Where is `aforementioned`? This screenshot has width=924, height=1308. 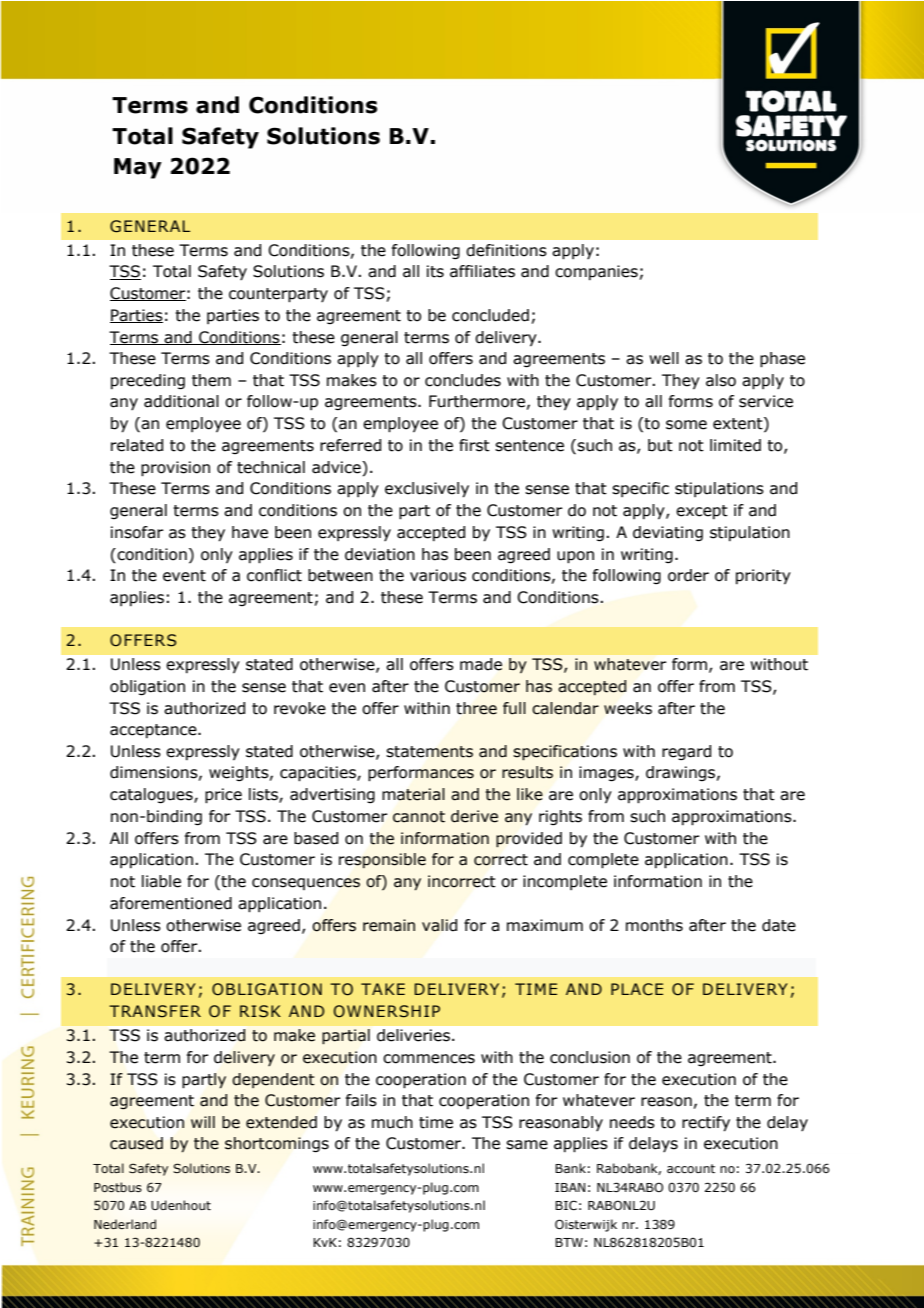
aforementioned is located at coordinates (171, 903).
